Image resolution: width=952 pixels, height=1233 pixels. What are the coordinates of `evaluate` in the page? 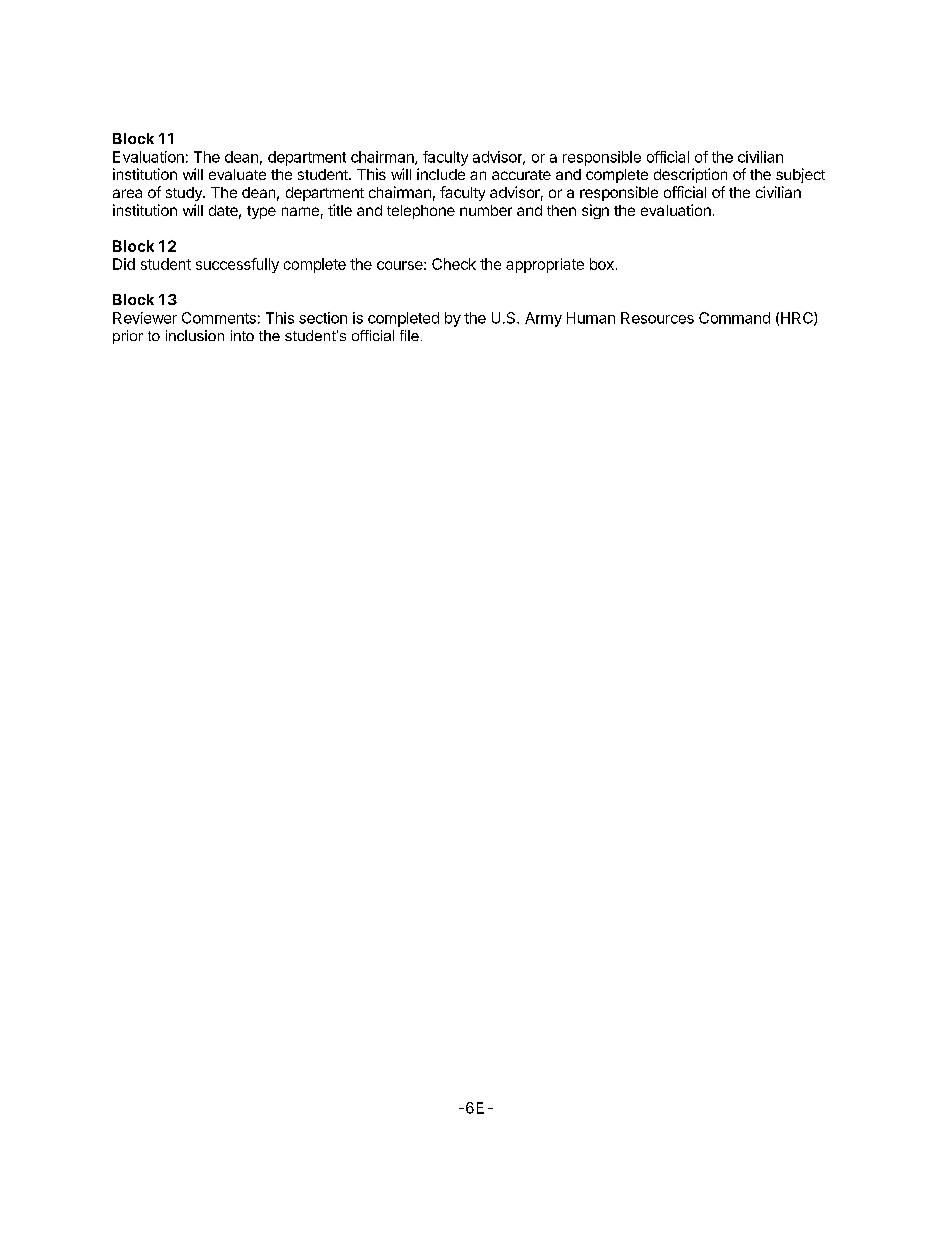 It's located at (237, 174).
